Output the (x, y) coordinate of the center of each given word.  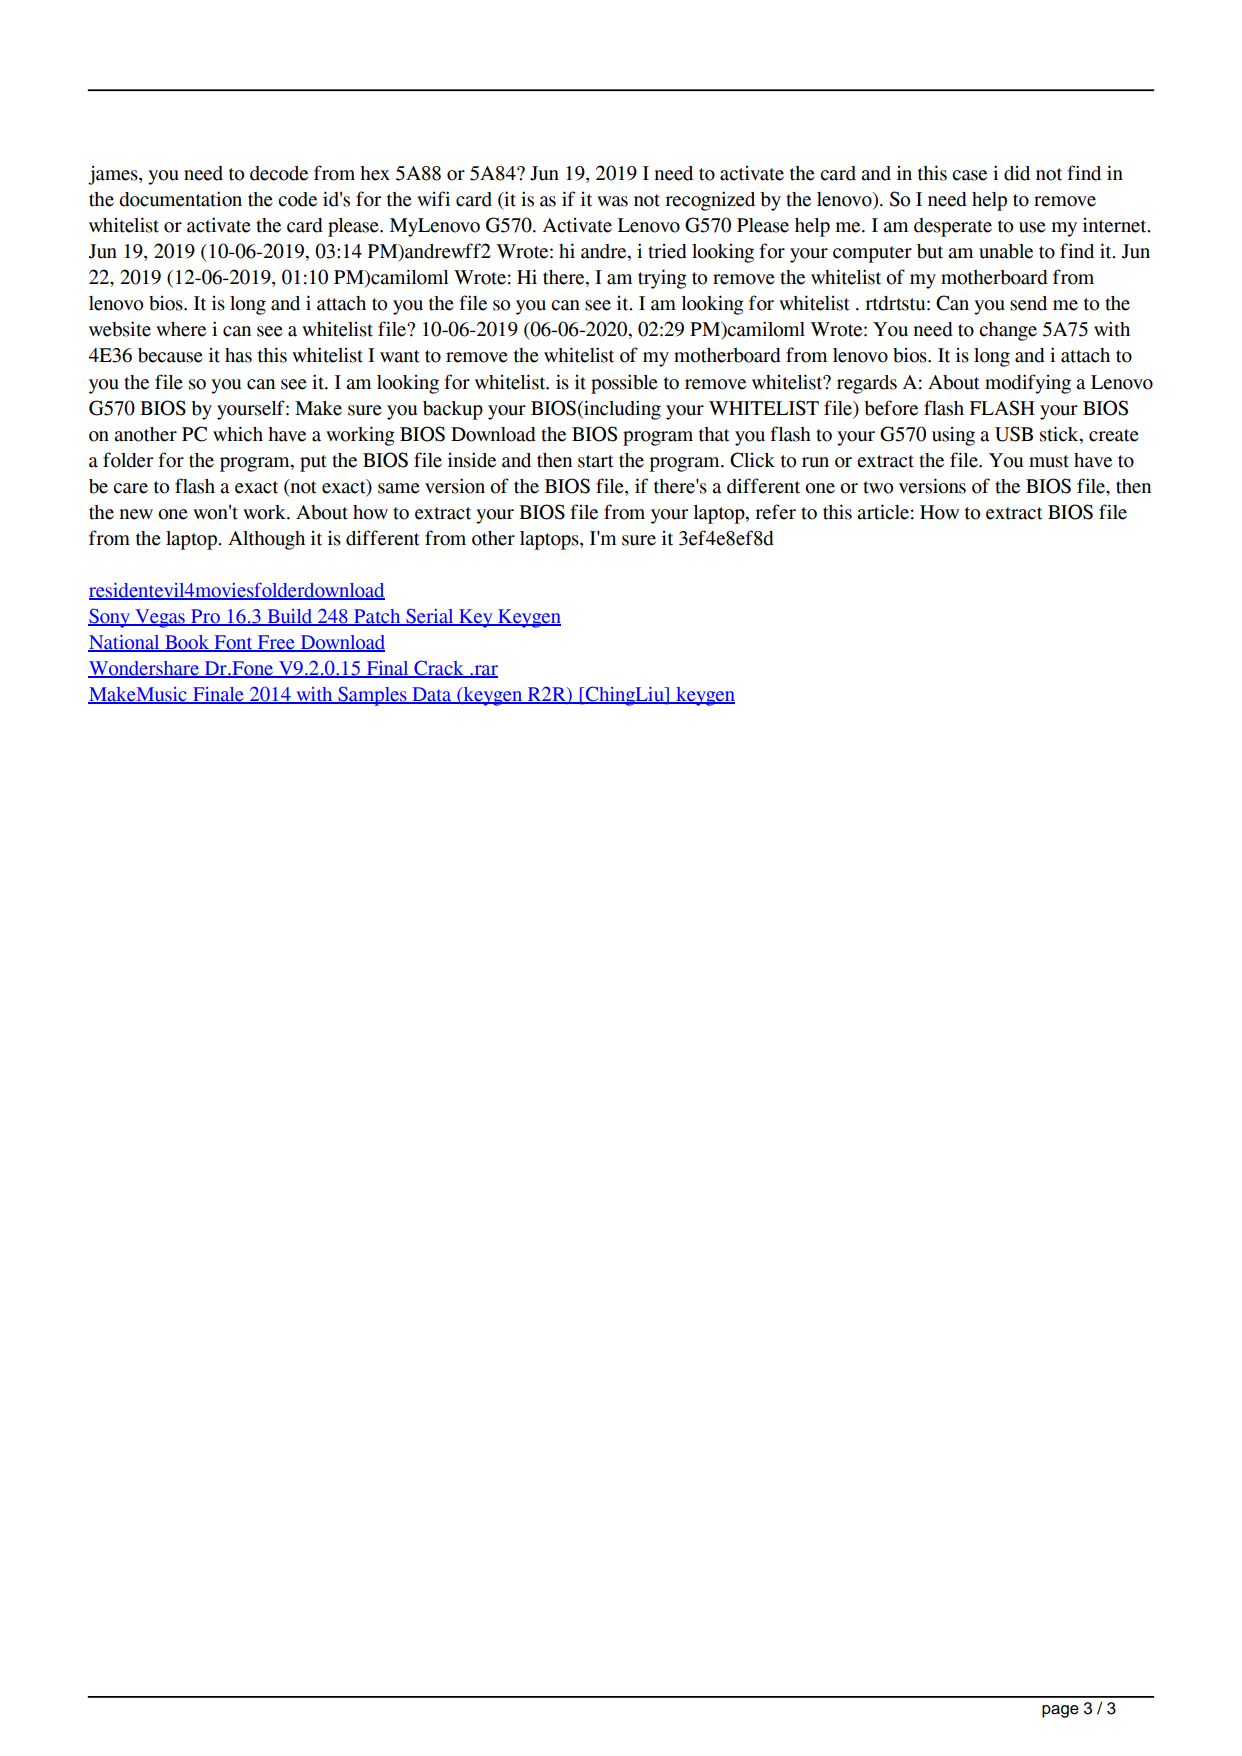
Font (233, 643)
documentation (180, 199)
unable (1006, 251)
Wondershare (144, 669)
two (878, 487)
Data (432, 695)
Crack (439, 669)
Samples (372, 696)
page (1060, 1711)
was (612, 201)
